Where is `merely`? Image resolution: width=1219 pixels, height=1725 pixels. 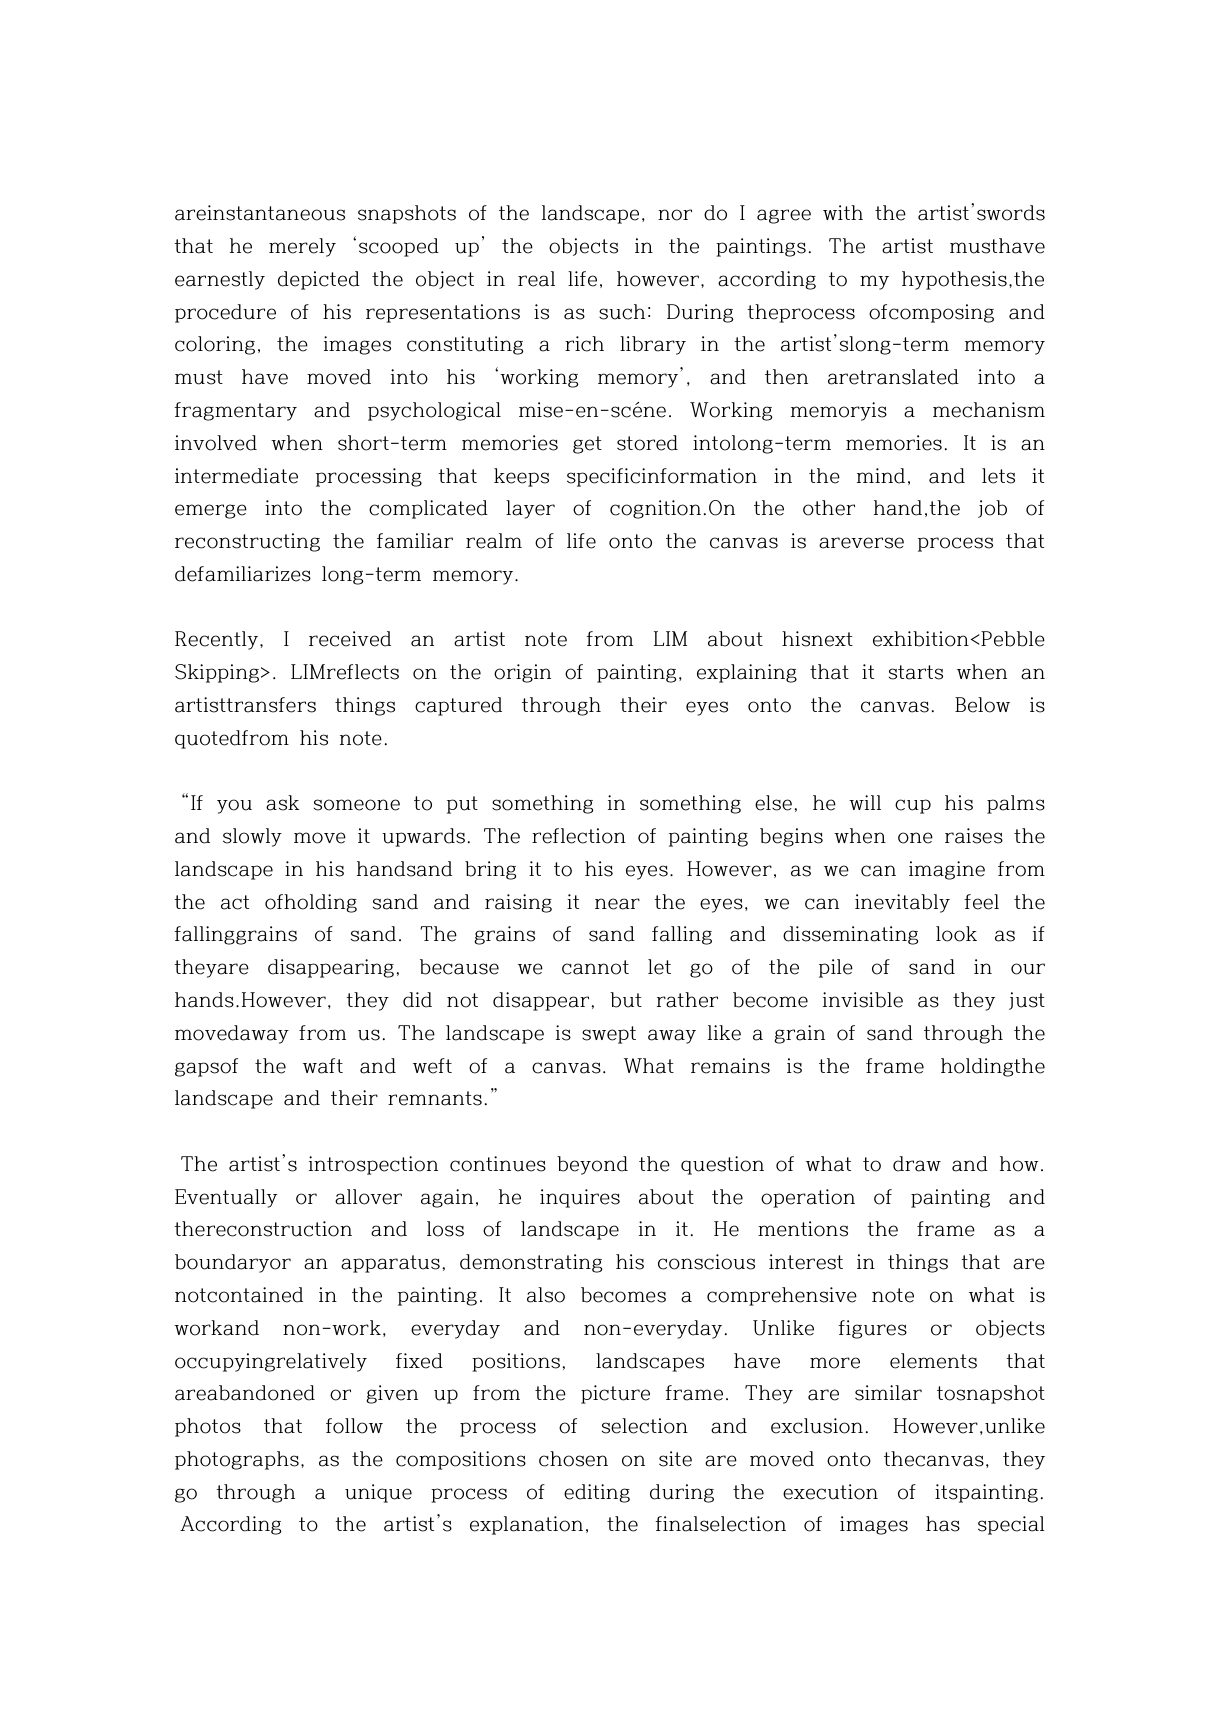 merely is located at coordinates (302, 247).
